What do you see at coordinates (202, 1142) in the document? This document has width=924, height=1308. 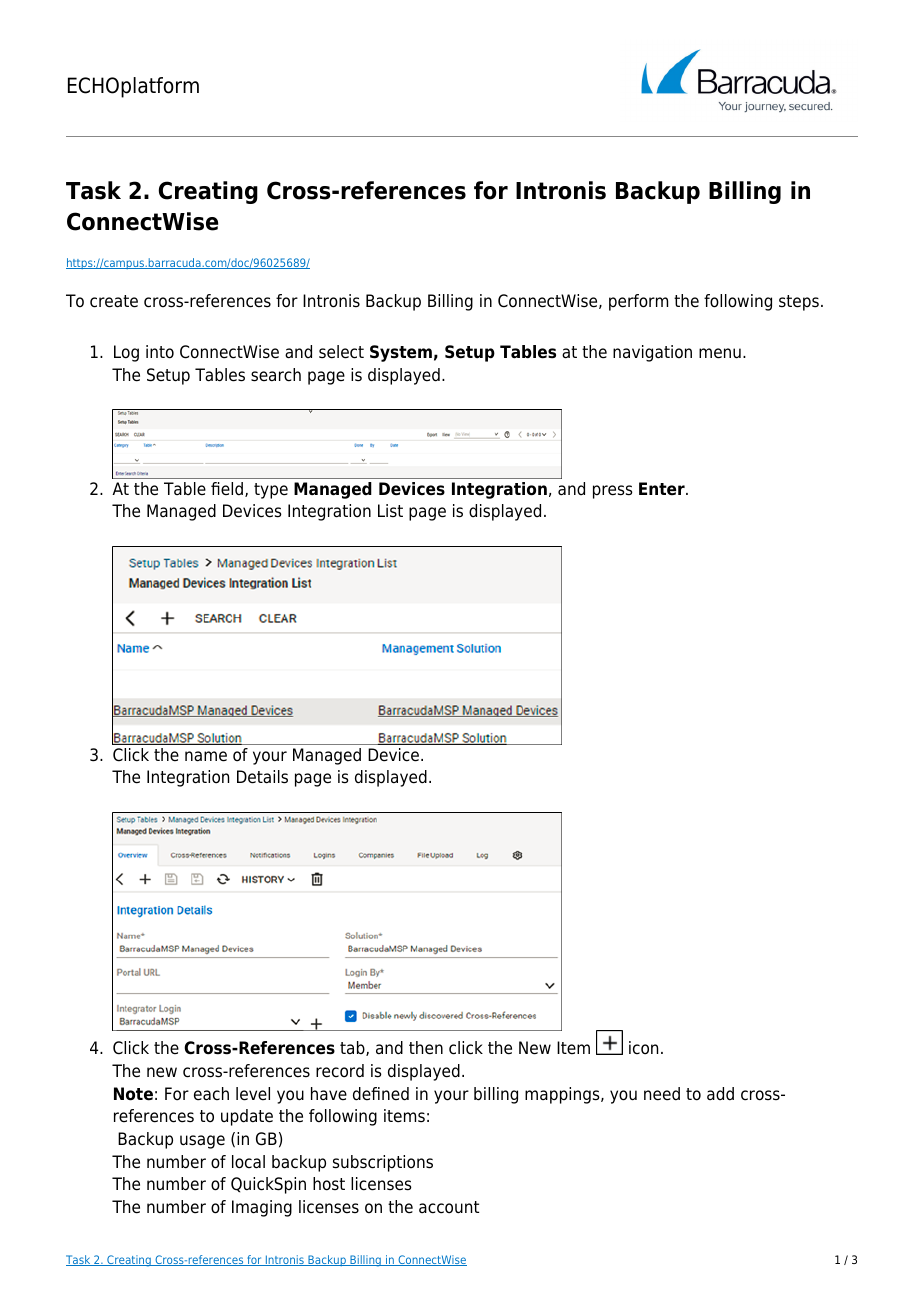 I see `usage` at bounding box center [202, 1142].
